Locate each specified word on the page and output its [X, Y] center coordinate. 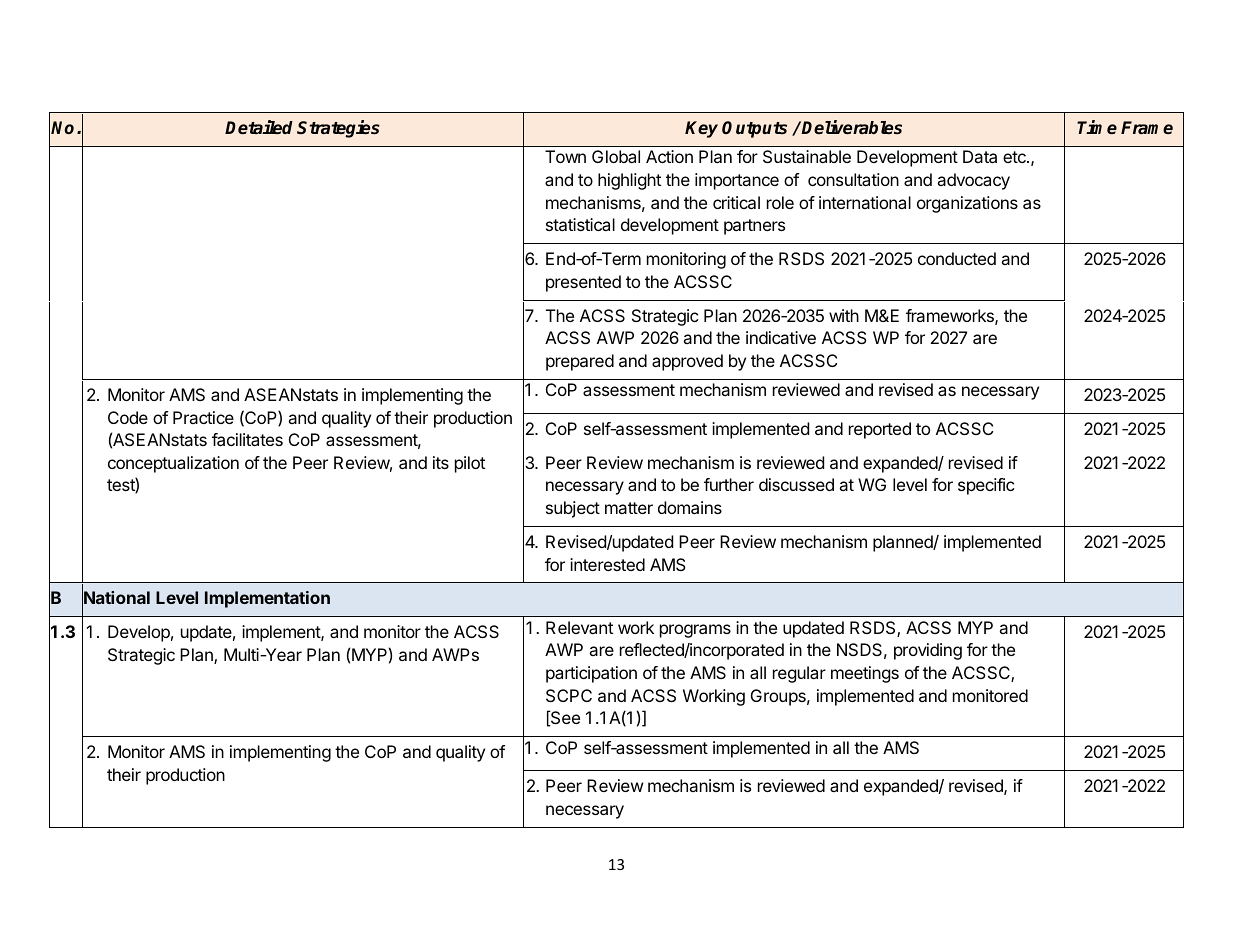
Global [616, 156]
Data [980, 156]
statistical [580, 224]
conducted [957, 258]
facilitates [247, 439]
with [844, 315]
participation [591, 674]
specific [986, 486]
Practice [203, 417]
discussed [796, 484]
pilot [470, 464]
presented [583, 283]
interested [607, 564]
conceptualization [173, 464]
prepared [580, 362]
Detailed [259, 127]
